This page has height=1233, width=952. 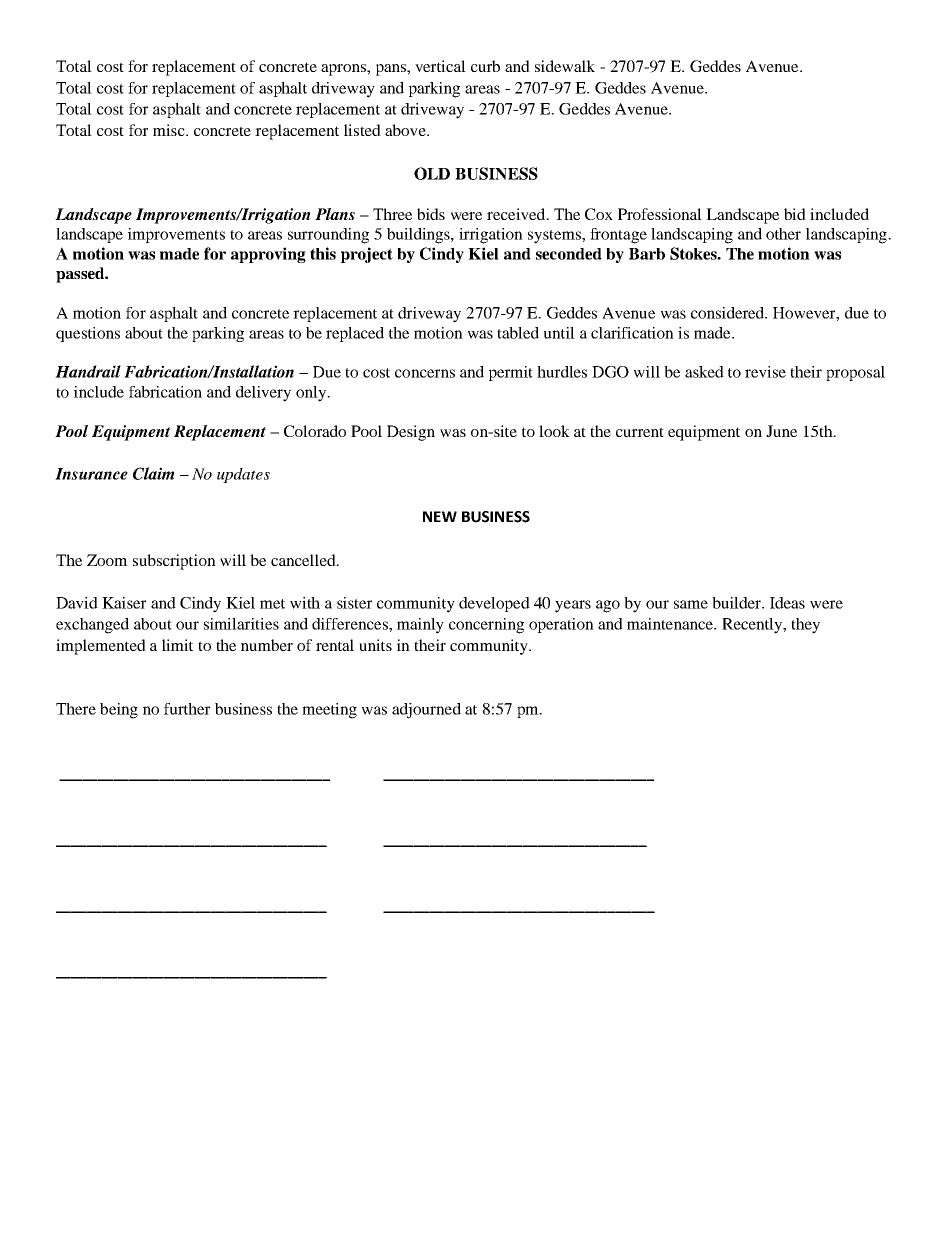 What do you see at coordinates (765, 372) in the page?
I see `revise` at bounding box center [765, 372].
